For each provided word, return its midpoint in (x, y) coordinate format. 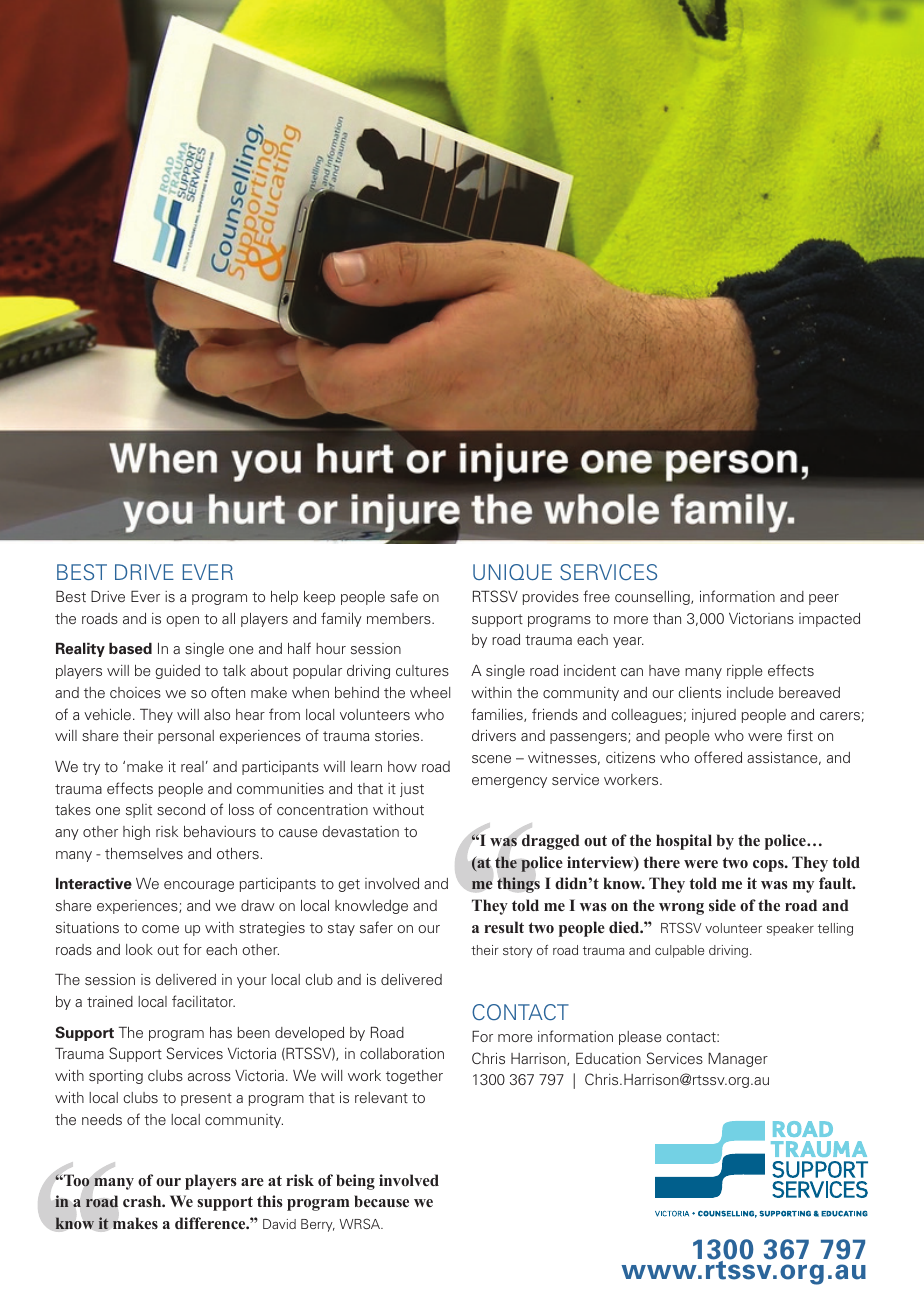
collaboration (402, 1053)
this (270, 1201)
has (221, 1032)
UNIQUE (512, 572)
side (722, 905)
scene (491, 759)
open (182, 621)
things (518, 885)
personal (186, 737)
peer (824, 599)
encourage (199, 886)
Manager (738, 1060)
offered (718, 757)
